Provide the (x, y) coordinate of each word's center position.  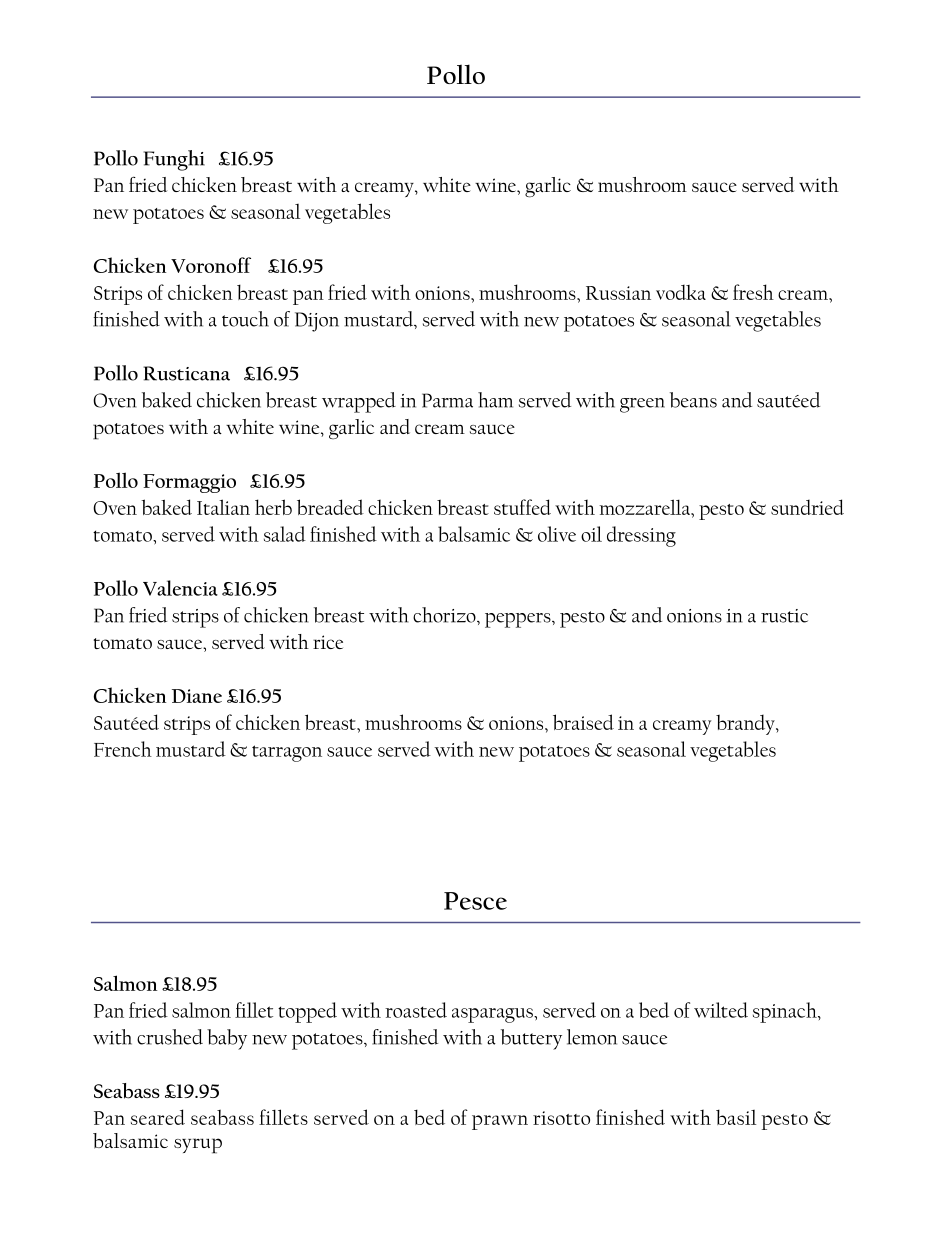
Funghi (174, 160)
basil (736, 1117)
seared (158, 1117)
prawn (500, 1122)
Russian (618, 293)
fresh (753, 292)
